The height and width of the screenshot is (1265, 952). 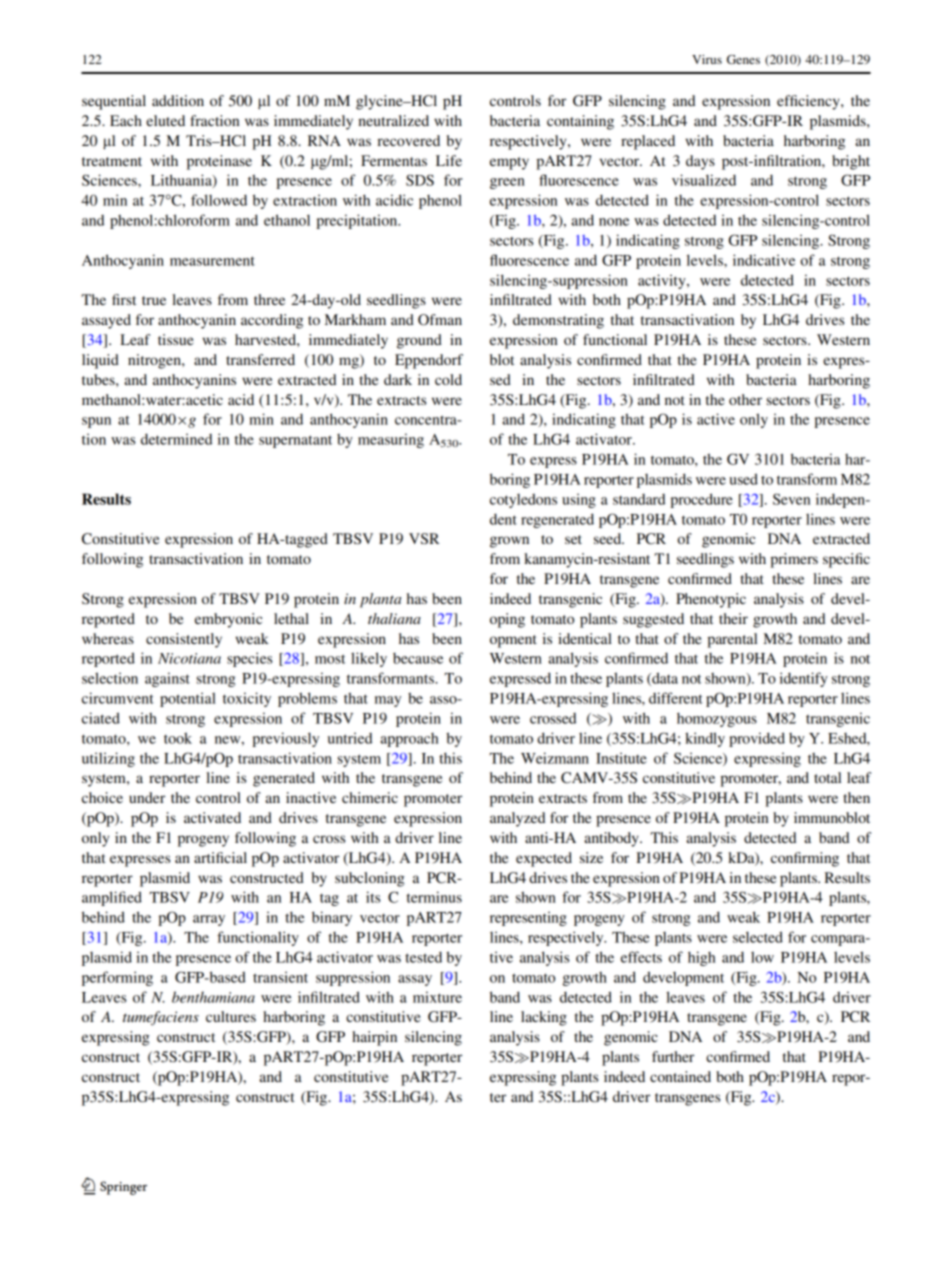 I want to click on primers, so click(x=794, y=560).
